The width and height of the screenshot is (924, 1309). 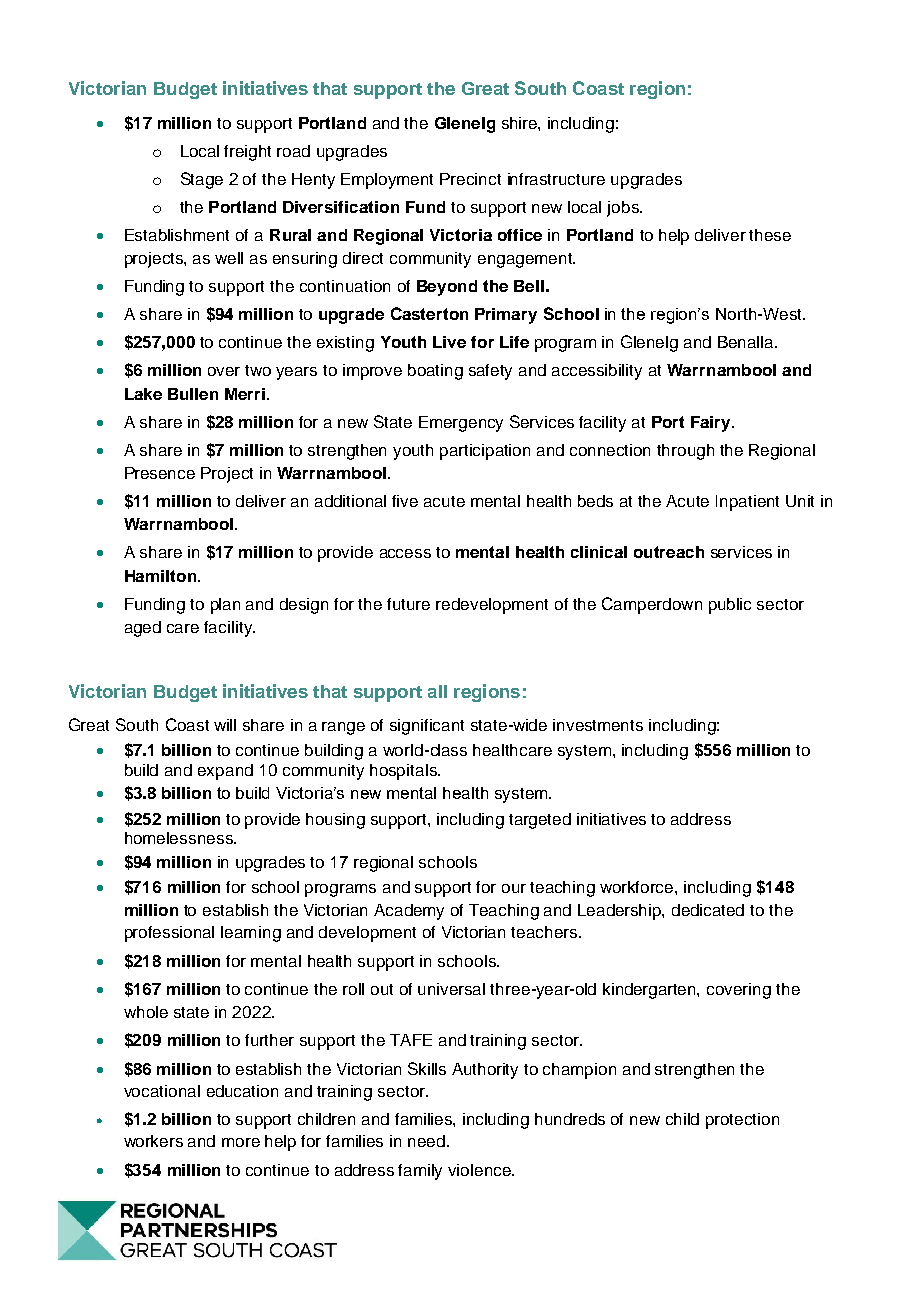 I want to click on jobs, so click(x=624, y=209).
